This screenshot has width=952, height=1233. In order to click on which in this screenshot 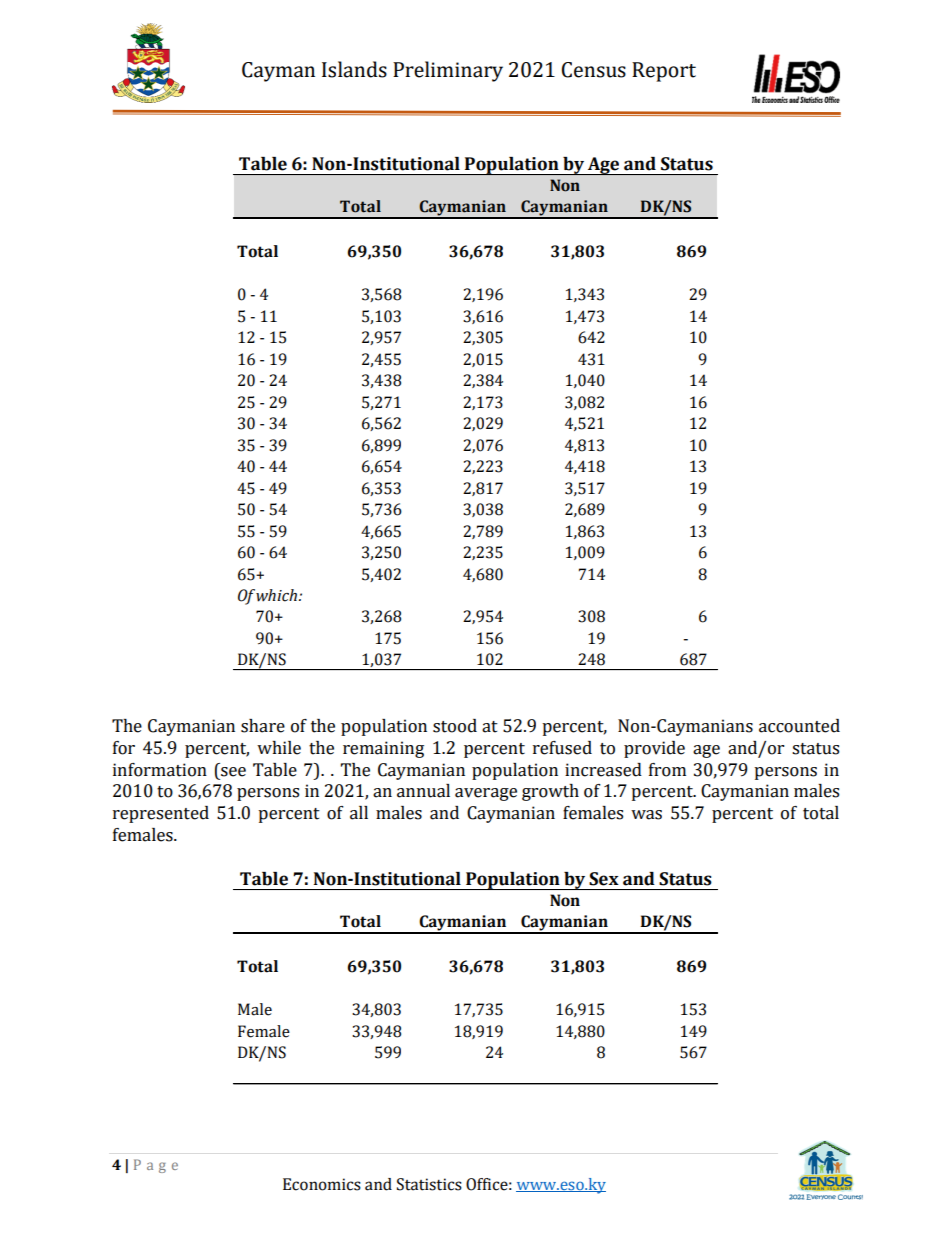, I will do `click(278, 595)`.
